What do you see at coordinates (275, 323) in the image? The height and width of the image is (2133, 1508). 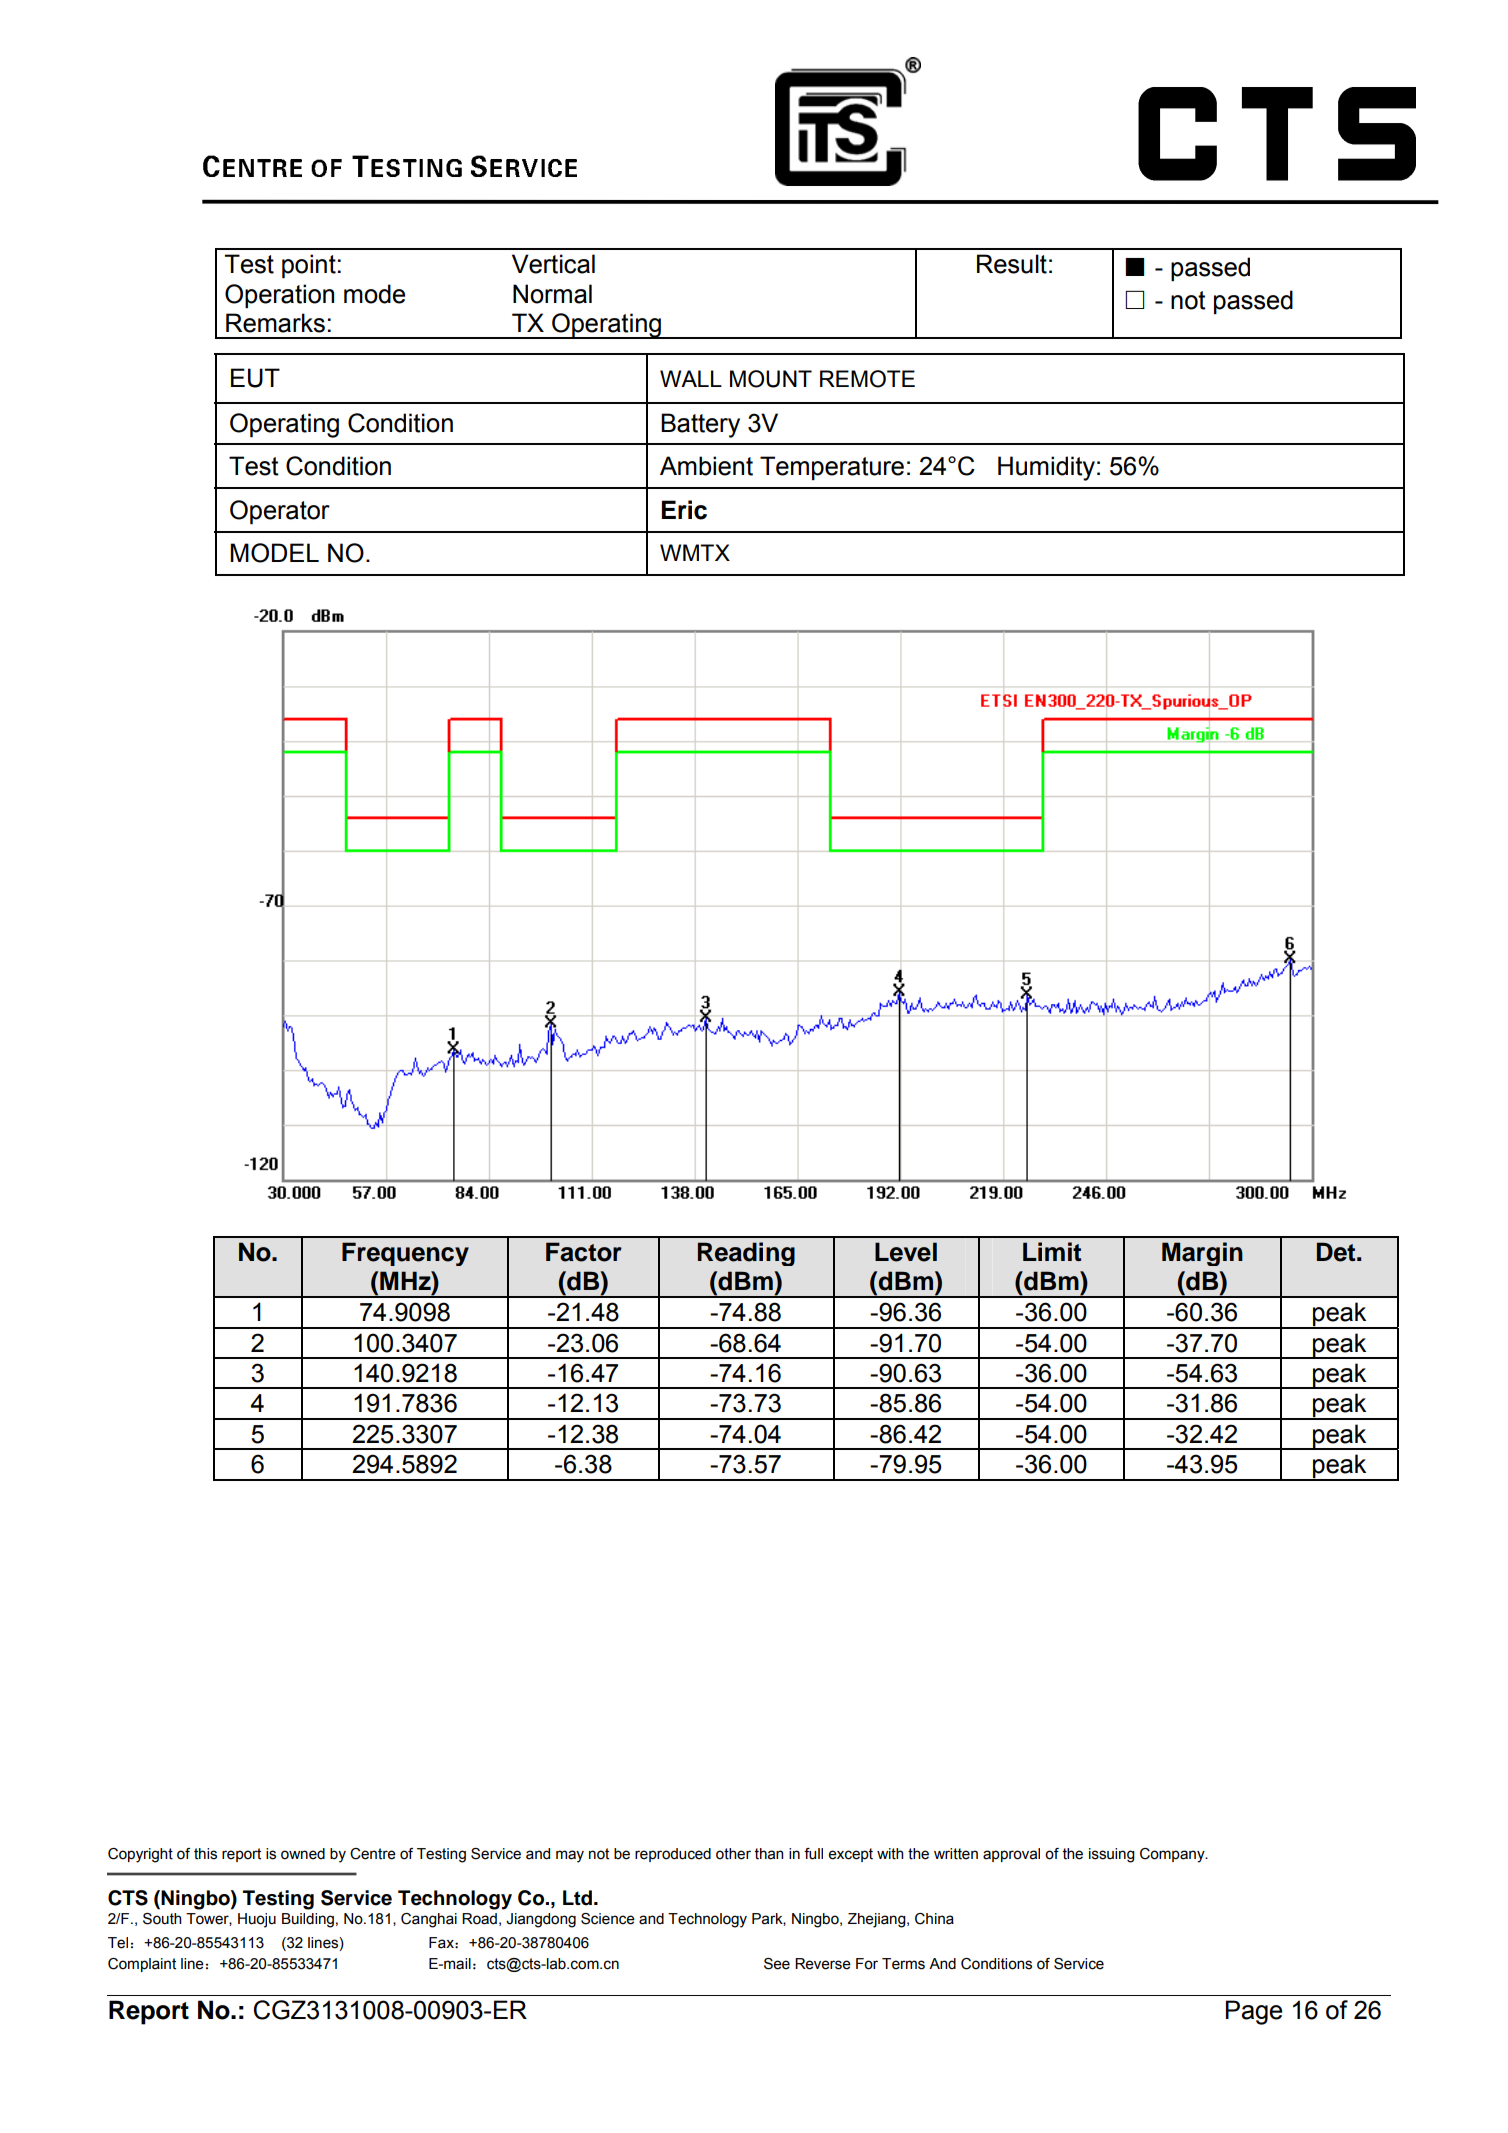 I see `Remarks` at bounding box center [275, 323].
